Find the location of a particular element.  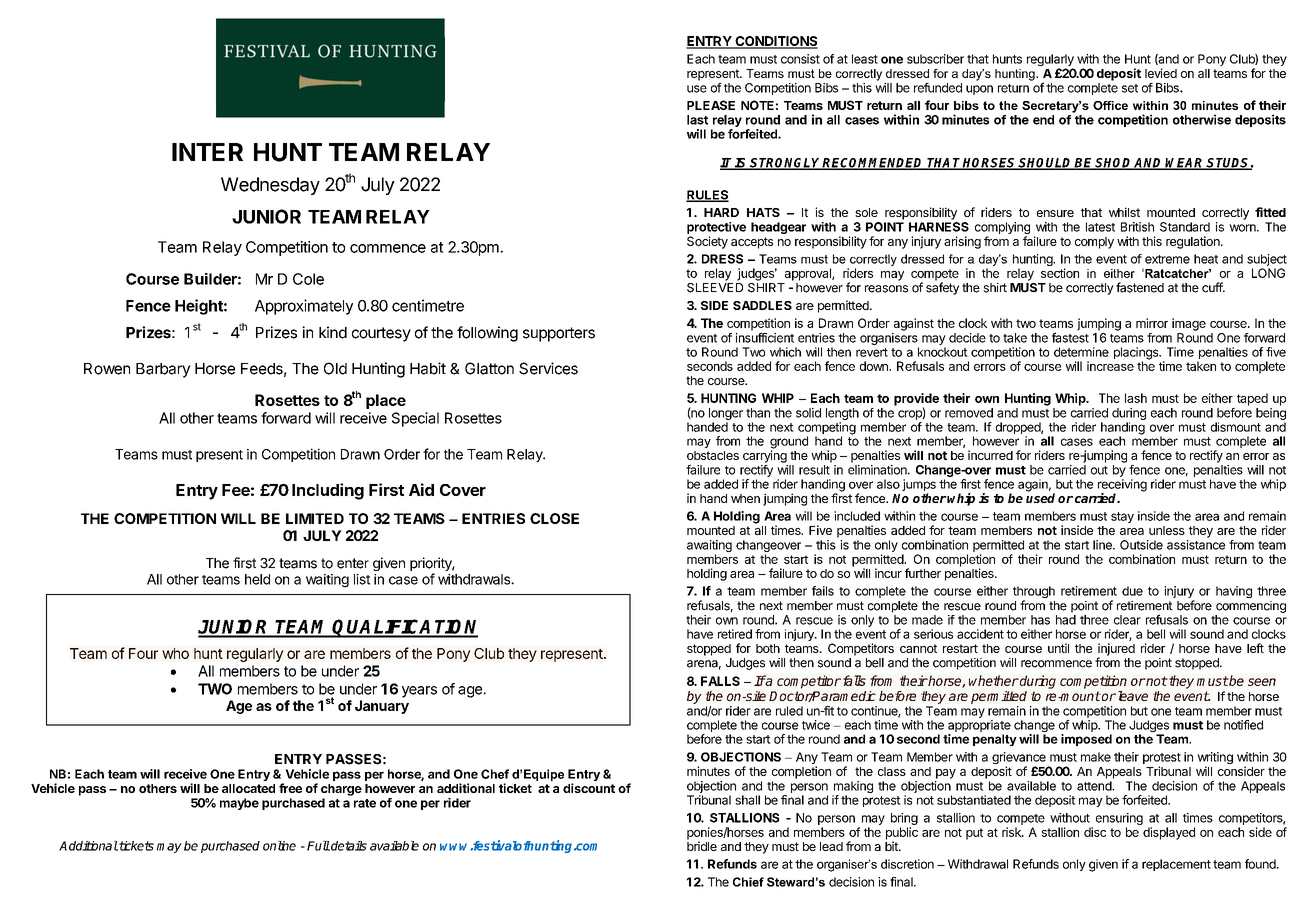

consist is located at coordinates (800, 59).
